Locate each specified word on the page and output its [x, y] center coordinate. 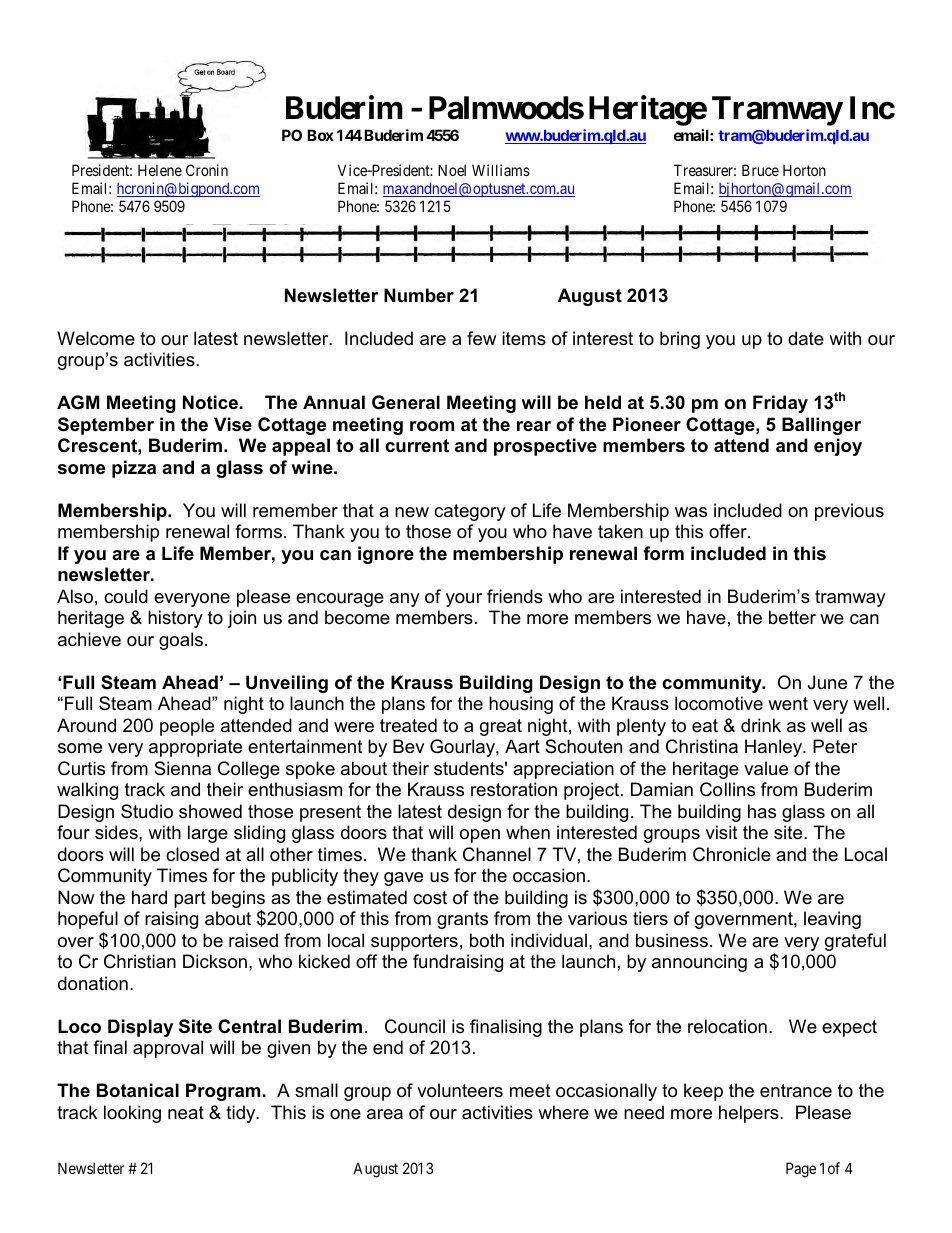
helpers [750, 1114]
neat [186, 1113]
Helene [160, 170]
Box [320, 135]
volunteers [460, 1090]
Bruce [760, 170]
